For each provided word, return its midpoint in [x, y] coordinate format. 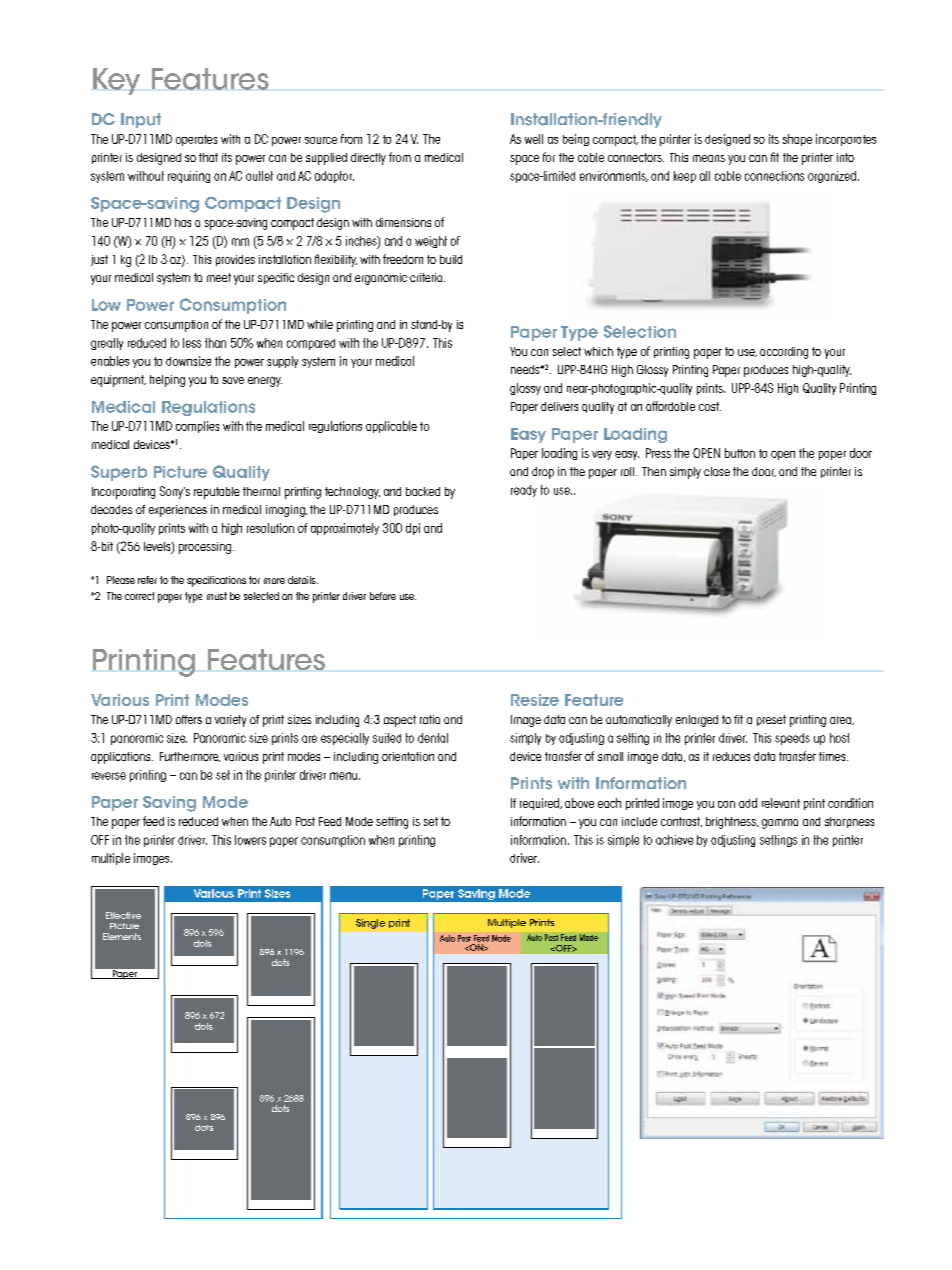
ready [524, 491]
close [717, 471]
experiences [178, 511]
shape [797, 140]
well [534, 139]
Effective [123, 915]
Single [370, 924]
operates [196, 140]
